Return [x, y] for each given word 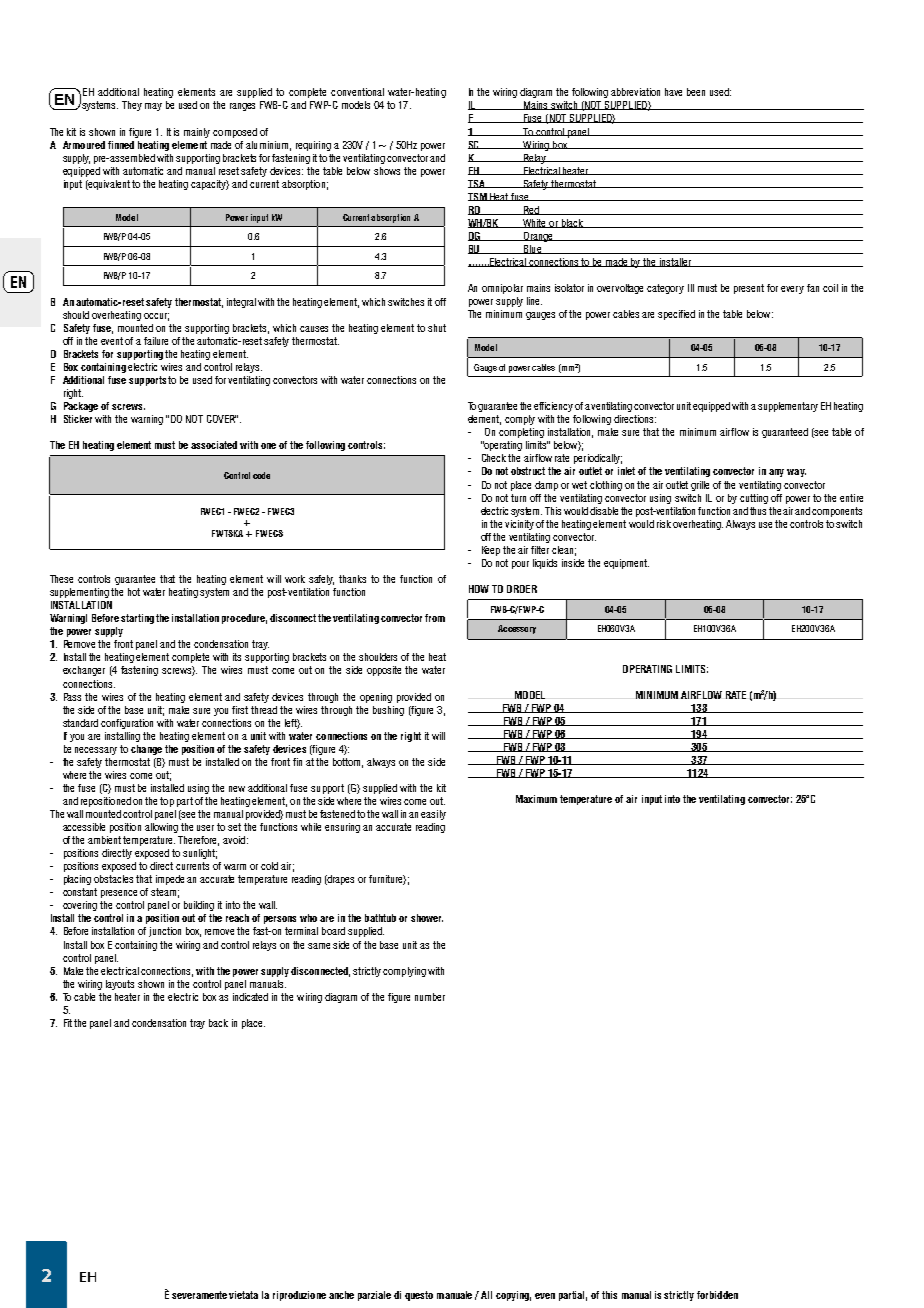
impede [170, 880]
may [153, 107]
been [696, 92]
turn [518, 498]
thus [758, 511]
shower [427, 918]
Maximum [536, 799]
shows [387, 171]
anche [341, 1295]
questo [419, 1296]
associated [214, 445]
